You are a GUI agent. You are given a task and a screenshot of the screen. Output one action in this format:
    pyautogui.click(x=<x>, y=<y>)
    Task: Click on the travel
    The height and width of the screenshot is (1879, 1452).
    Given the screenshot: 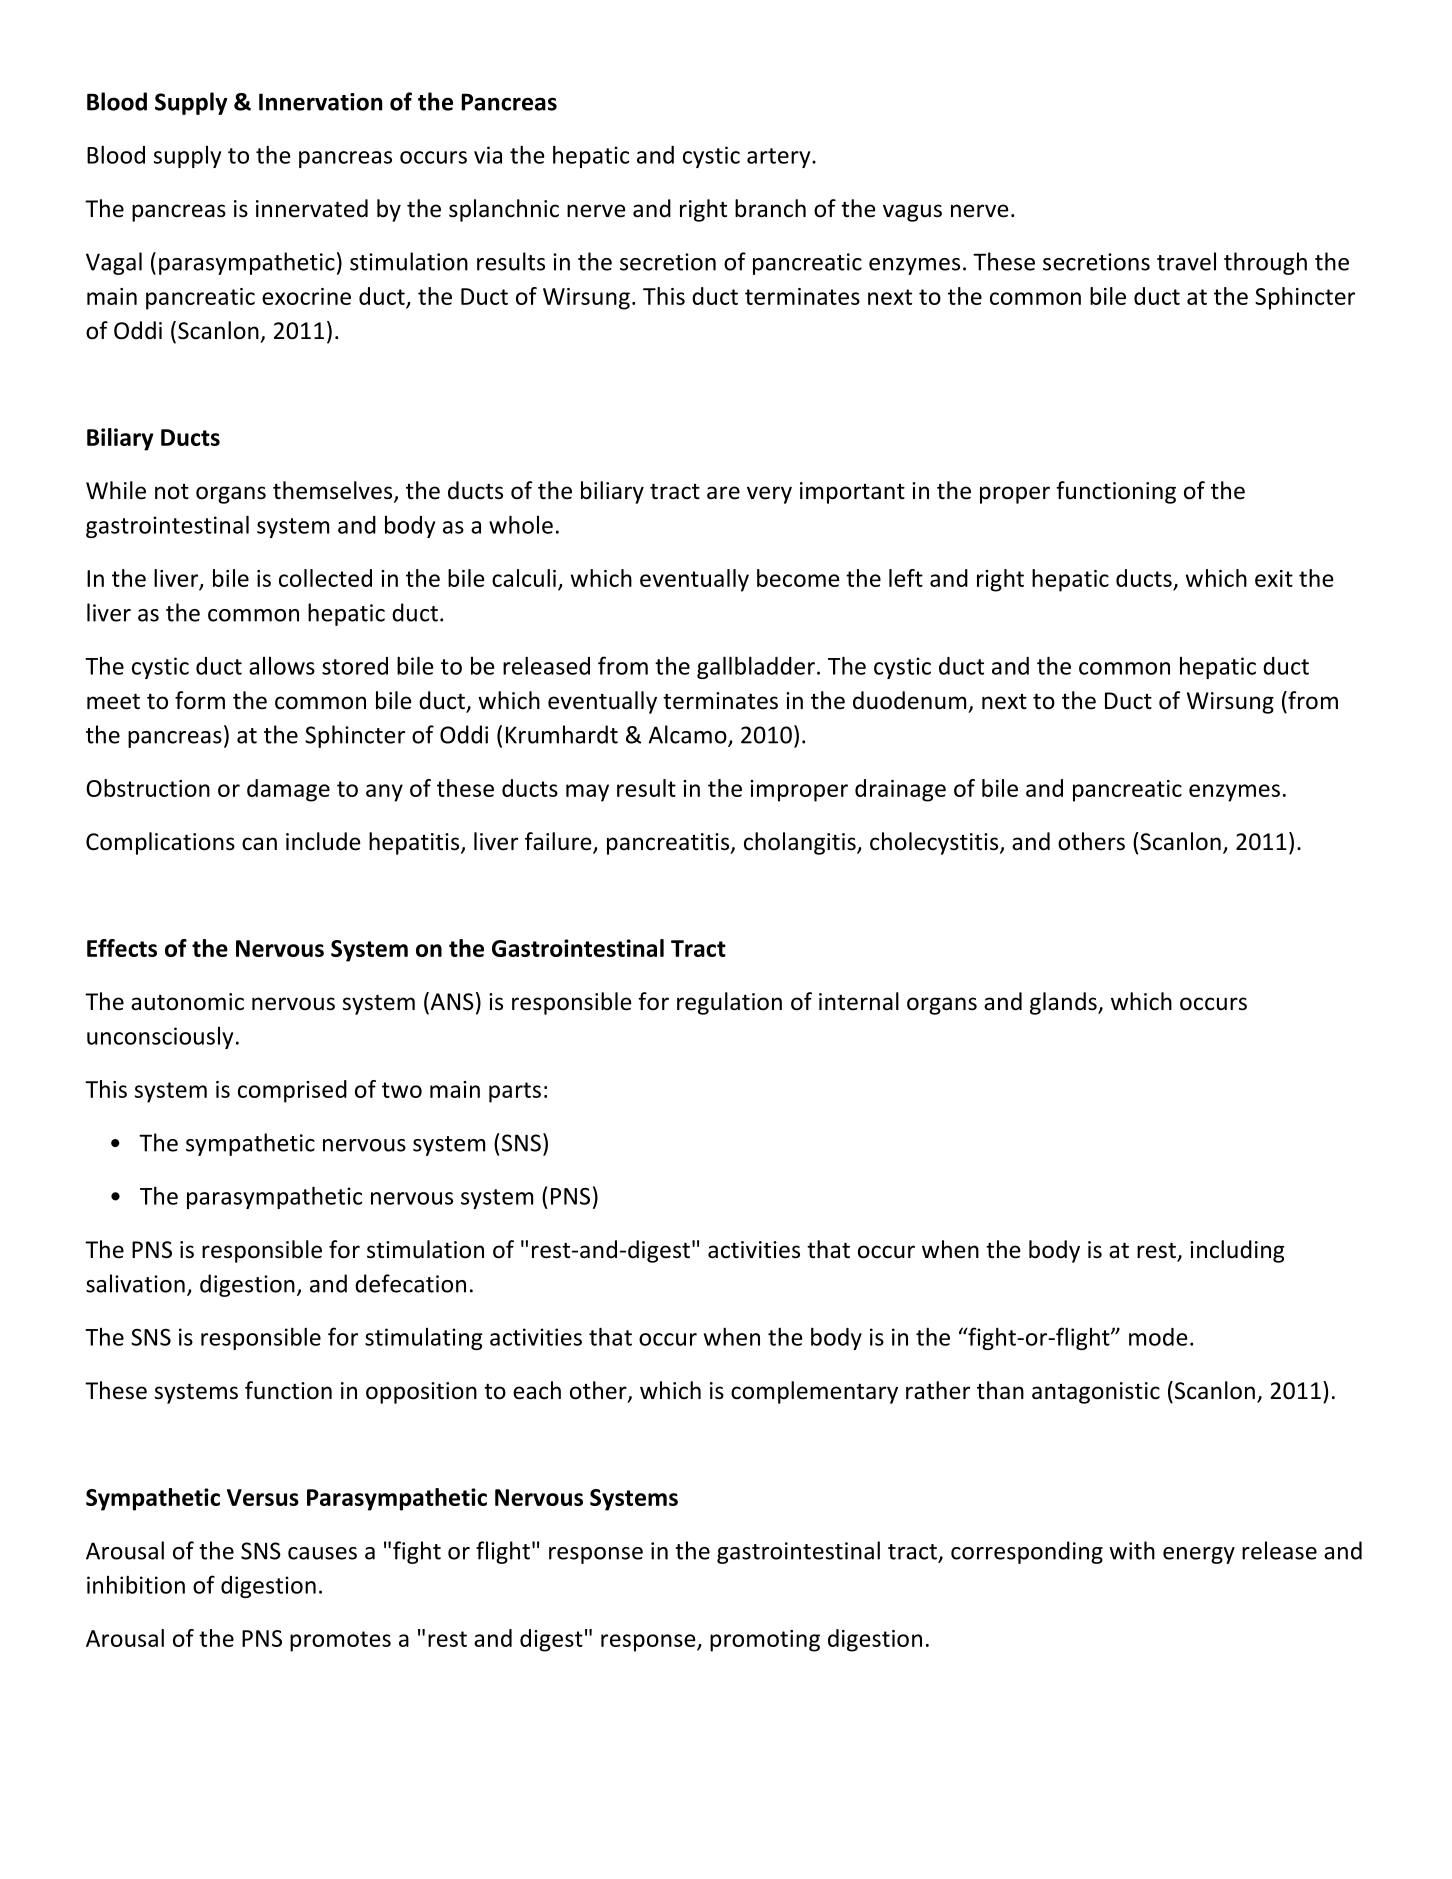 What is the action you would take?
    pyautogui.click(x=1186, y=261)
